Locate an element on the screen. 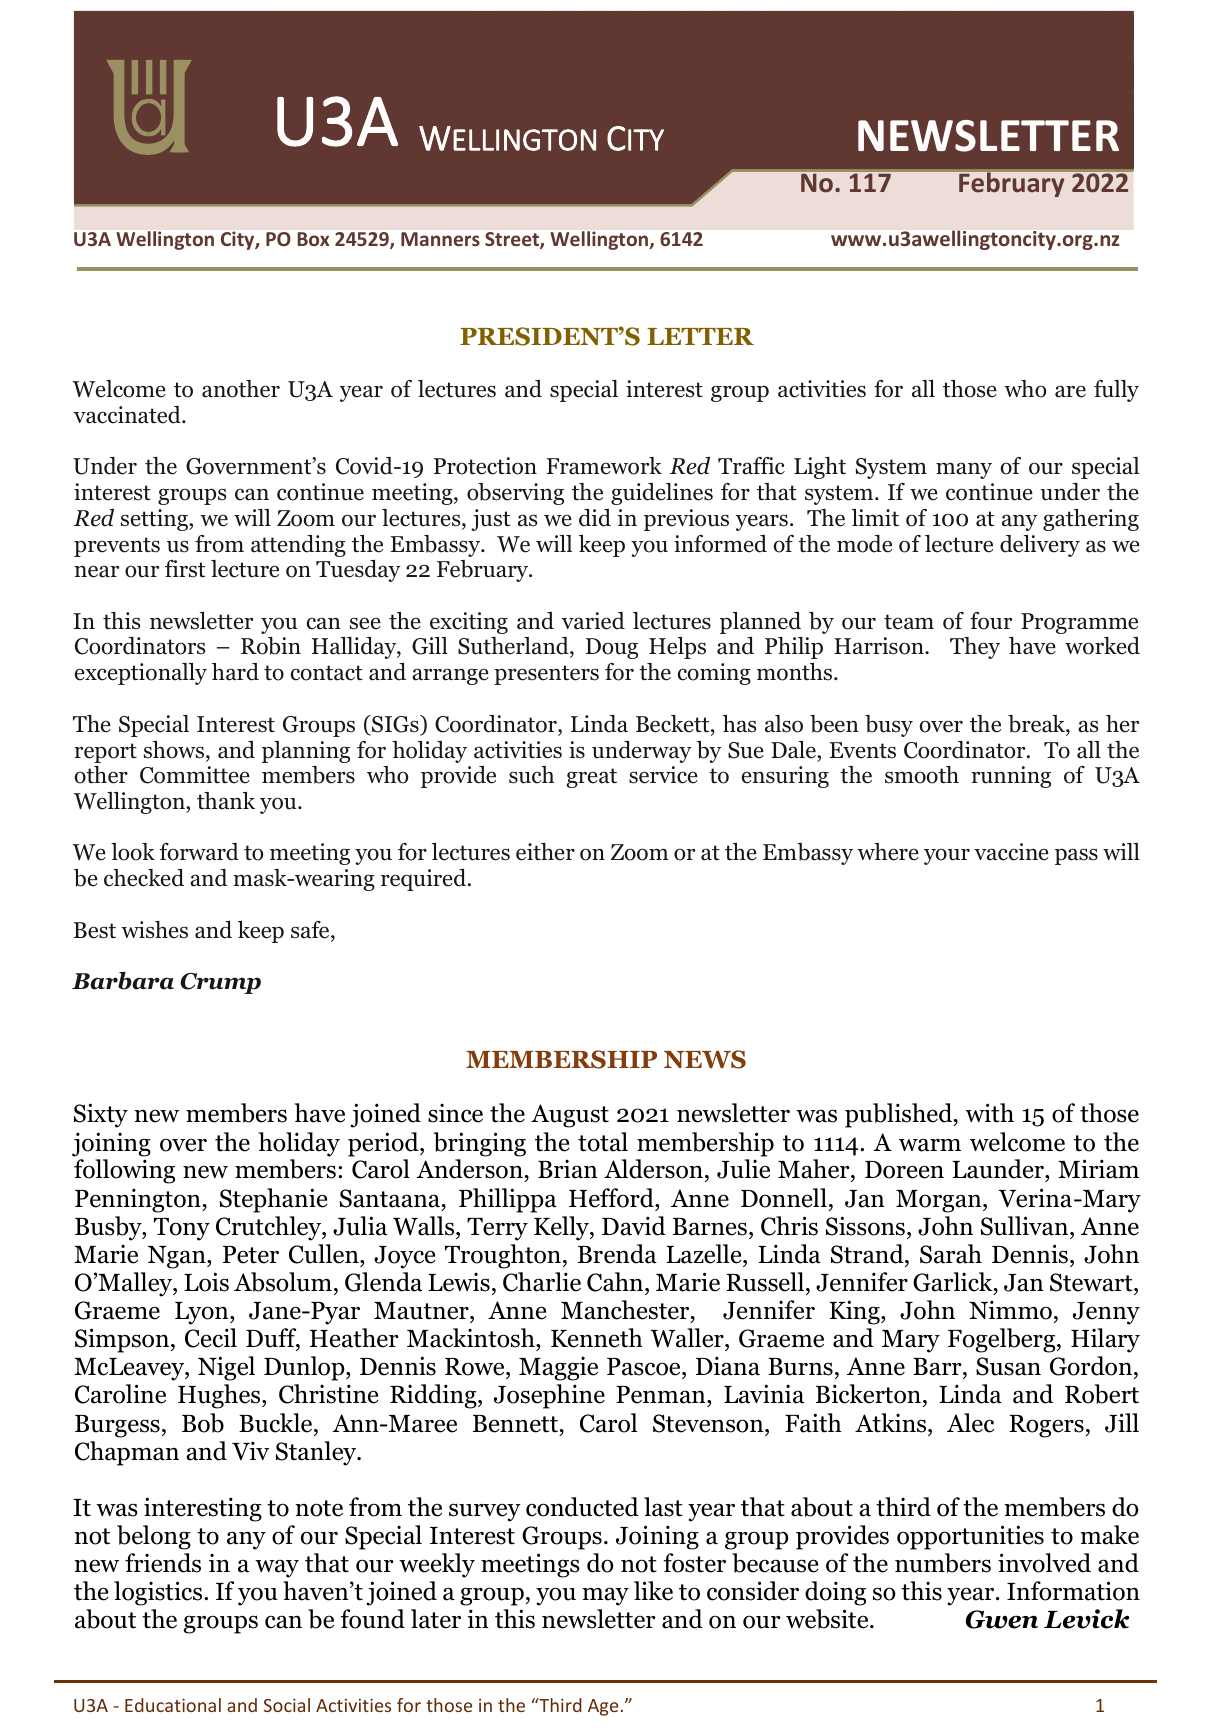 Image resolution: width=1227 pixels, height=1735 pixels. Framework is located at coordinates (604, 466).
